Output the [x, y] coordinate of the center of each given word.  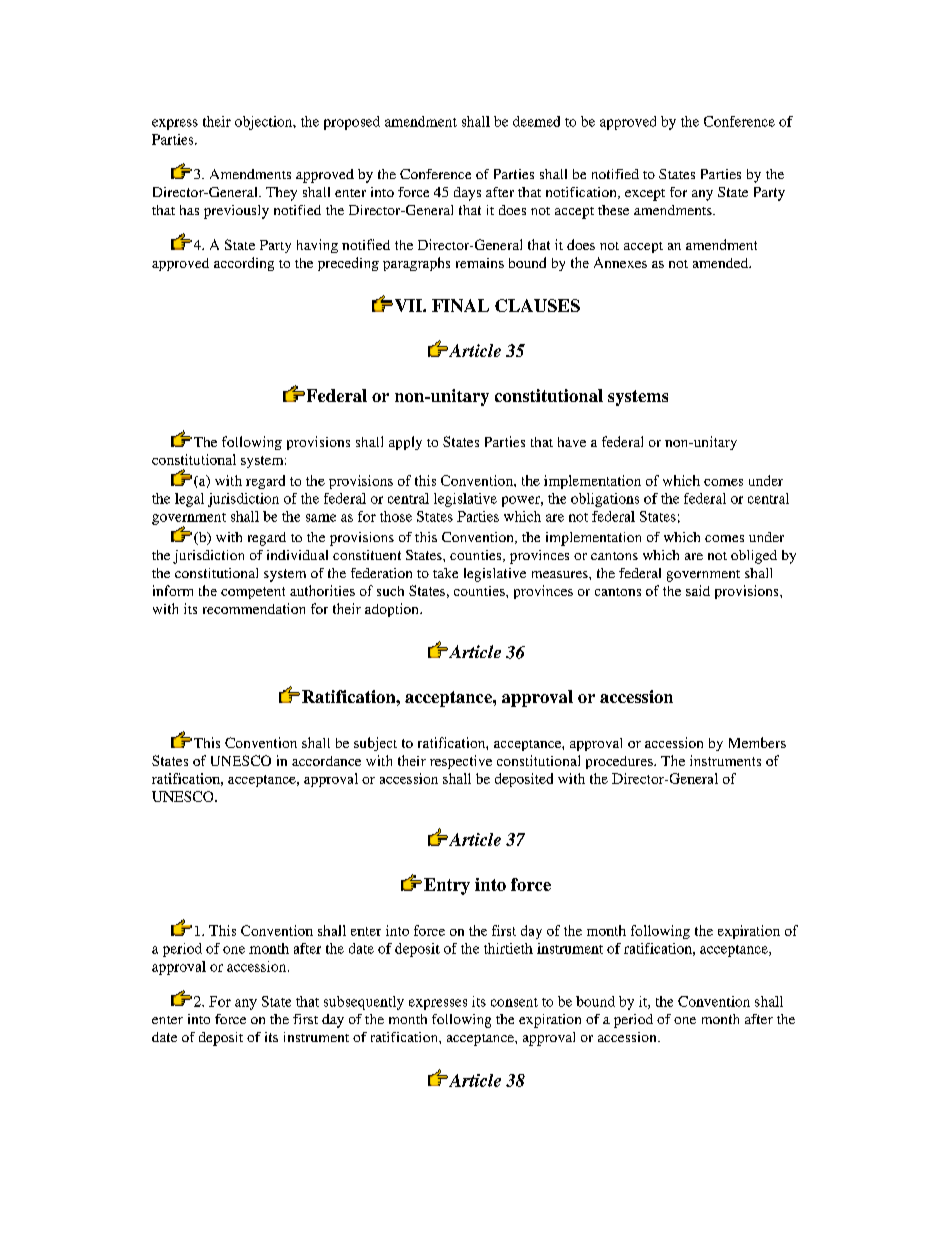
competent [253, 593]
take [445, 573]
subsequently [364, 1003]
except [645, 195]
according [244, 264]
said [698, 590]
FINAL [460, 305]
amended [722, 263]
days [467, 194]
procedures [620, 762]
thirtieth [508, 948]
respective [461, 762]
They [281, 194]
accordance [326, 761]
